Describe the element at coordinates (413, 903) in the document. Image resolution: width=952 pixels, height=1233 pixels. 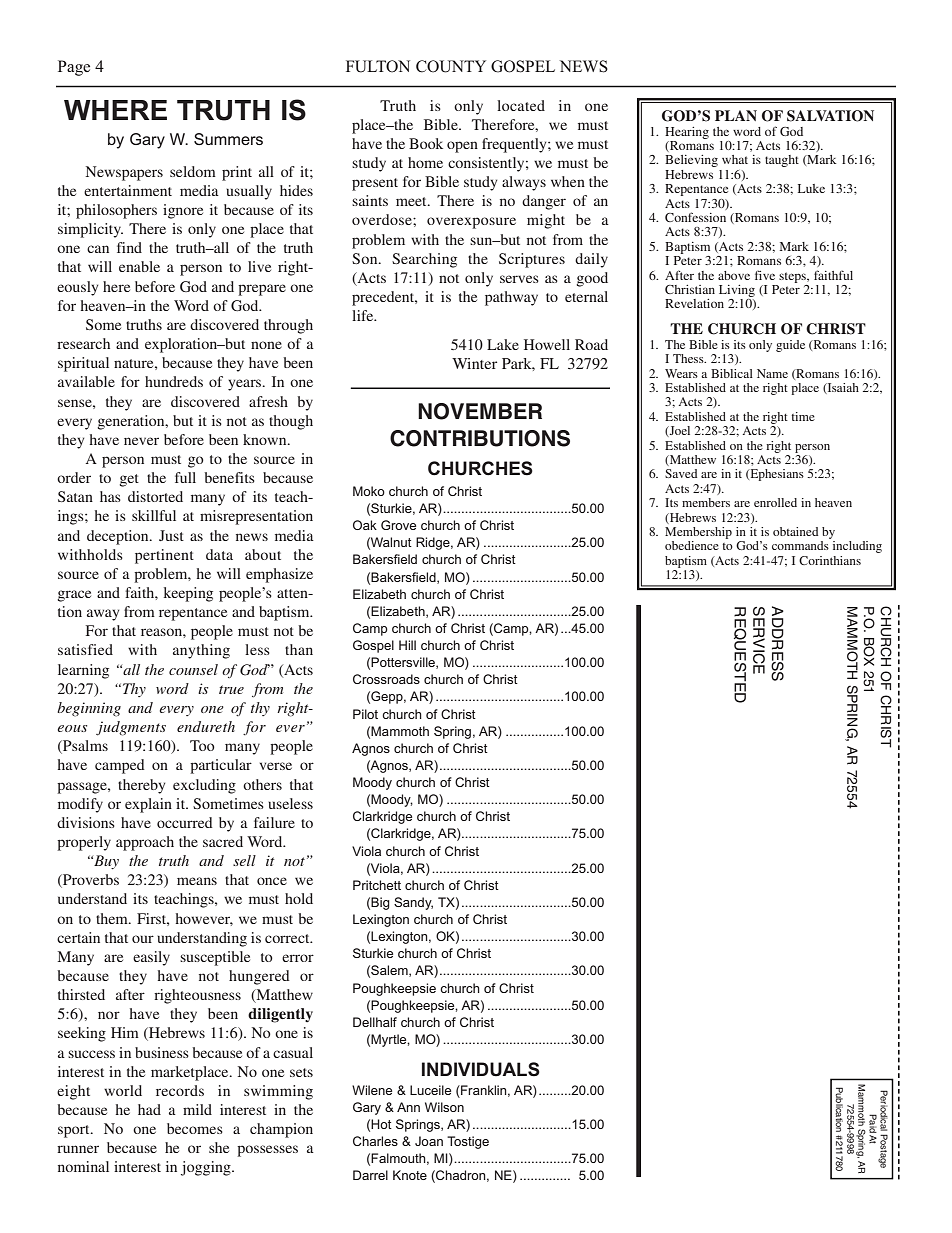
I see `Sandy` at that location.
